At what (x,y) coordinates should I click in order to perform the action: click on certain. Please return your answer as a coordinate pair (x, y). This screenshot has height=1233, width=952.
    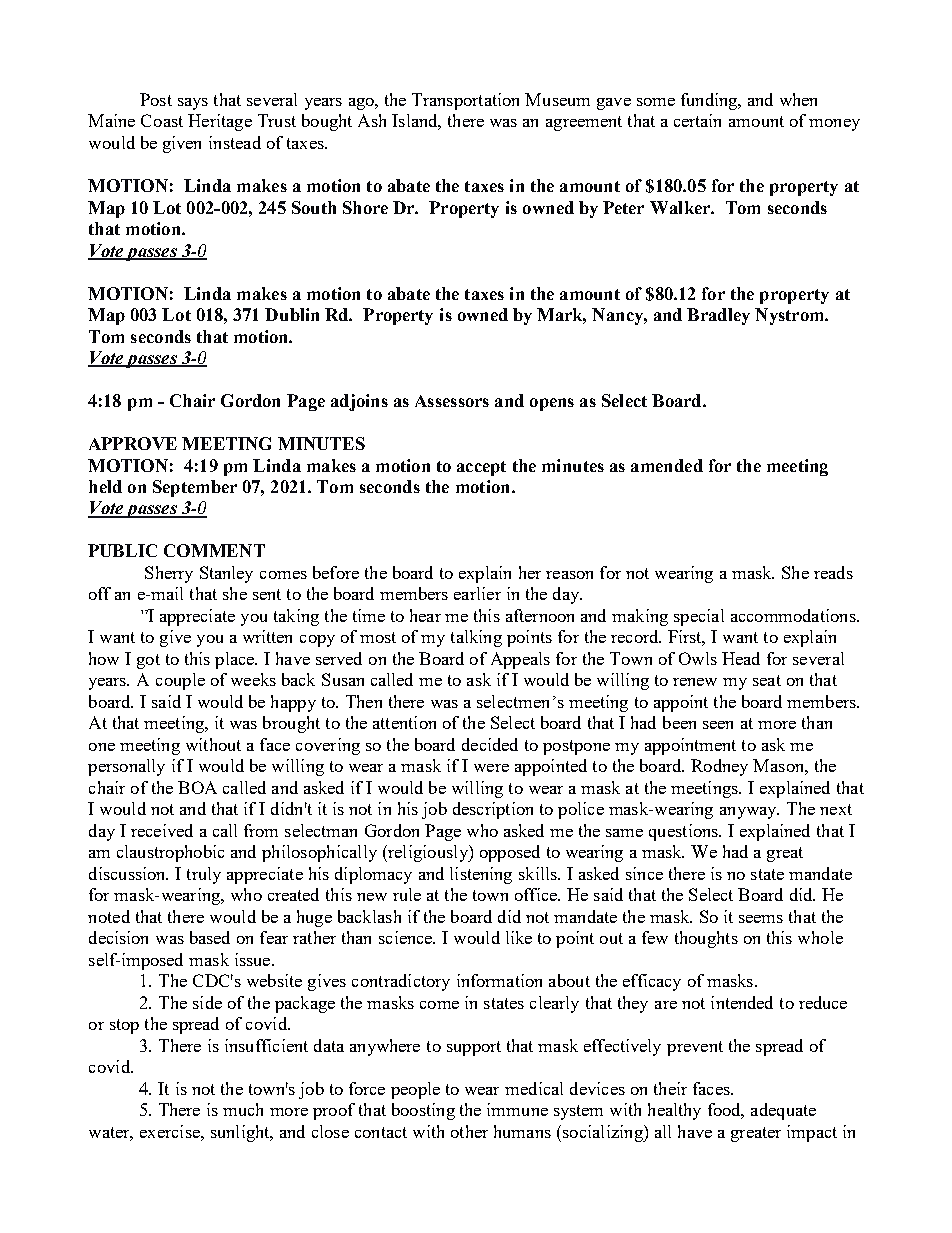
    Looking at the image, I should click on (697, 120).
